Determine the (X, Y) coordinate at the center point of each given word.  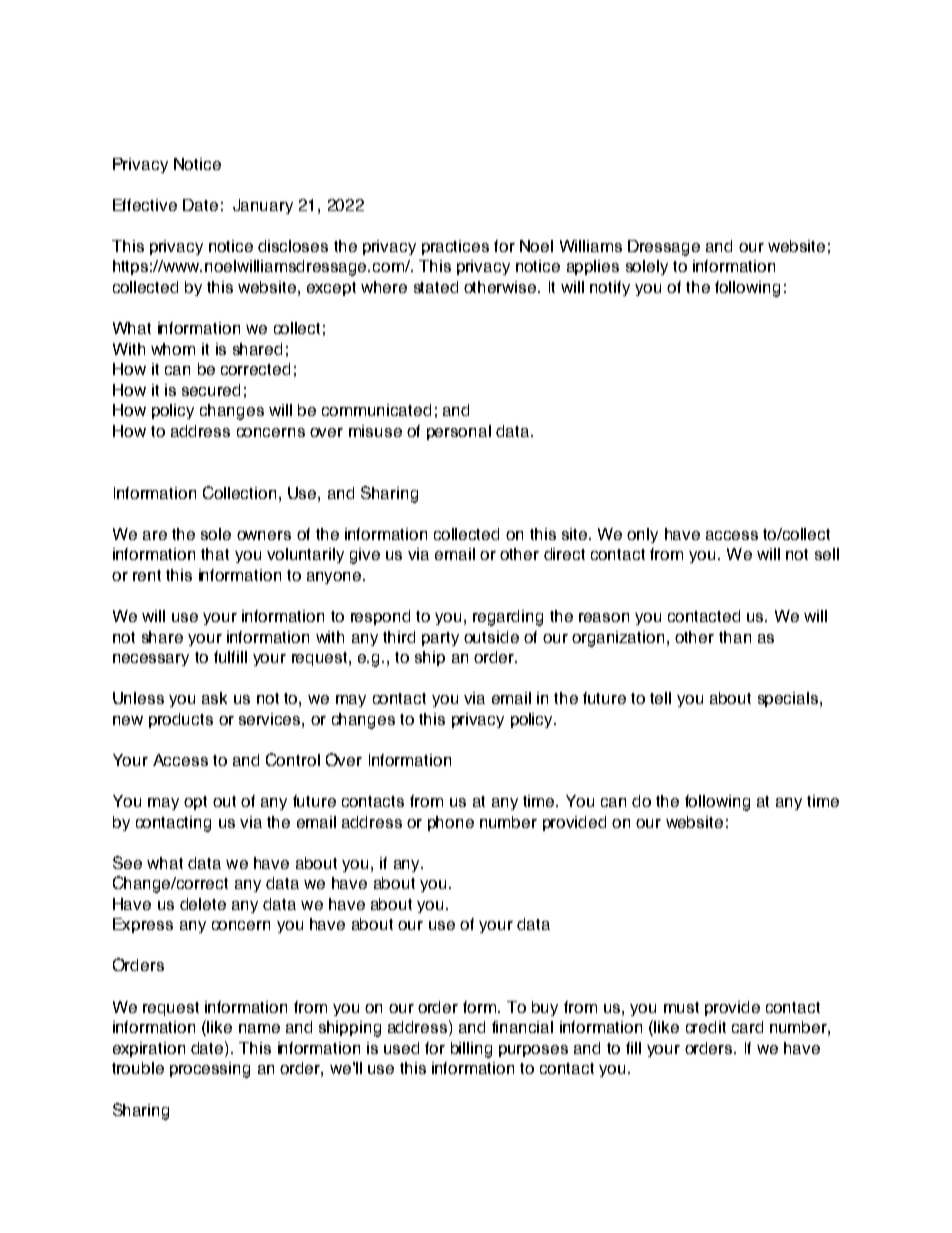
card (747, 1027)
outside (491, 637)
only (642, 535)
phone (451, 823)
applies (593, 267)
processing (210, 1070)
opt (195, 803)
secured (211, 390)
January (263, 206)
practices (455, 247)
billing (471, 1050)
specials (789, 699)
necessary (151, 660)
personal (459, 432)
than (735, 637)
